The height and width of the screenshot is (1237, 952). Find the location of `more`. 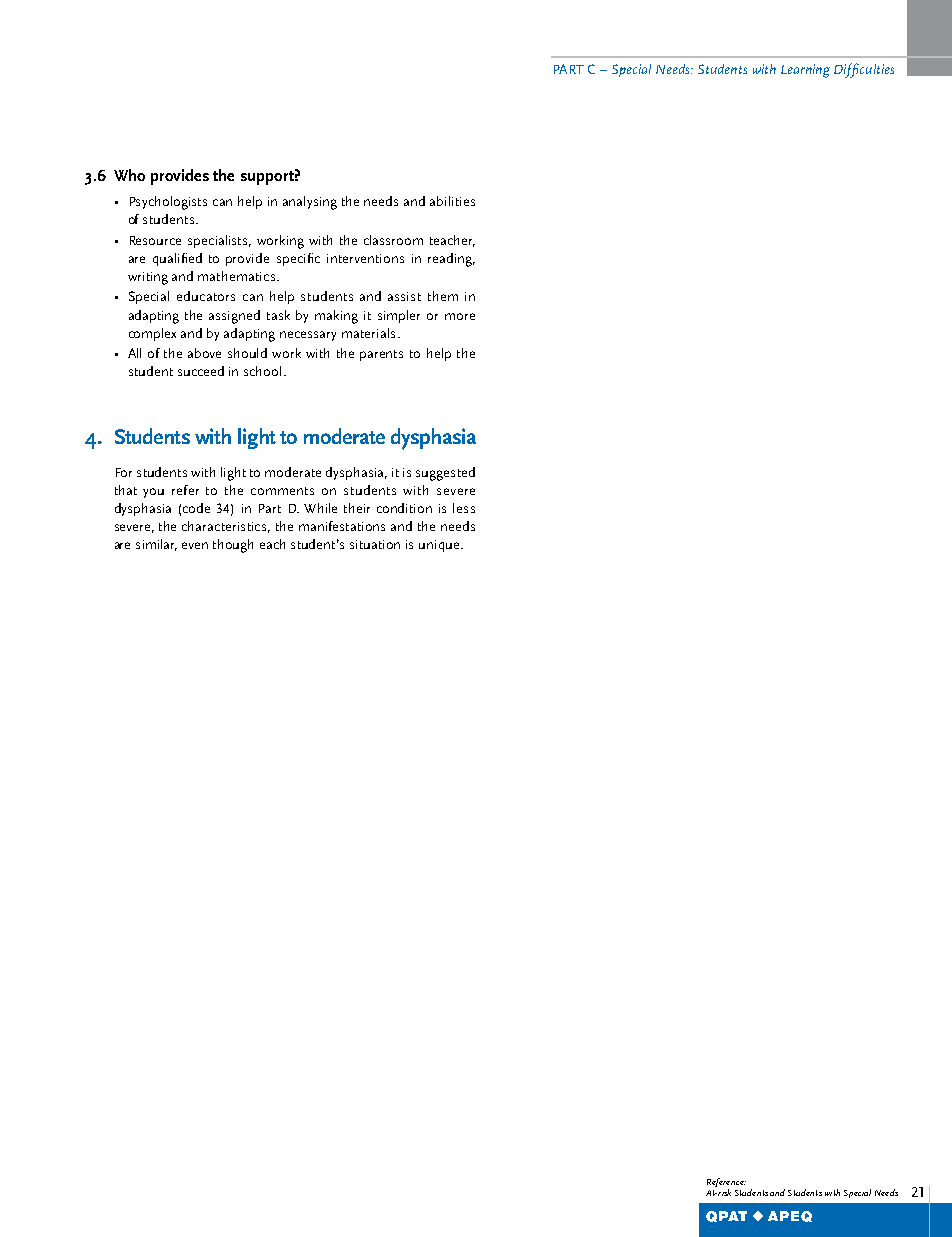

more is located at coordinates (460, 316).
